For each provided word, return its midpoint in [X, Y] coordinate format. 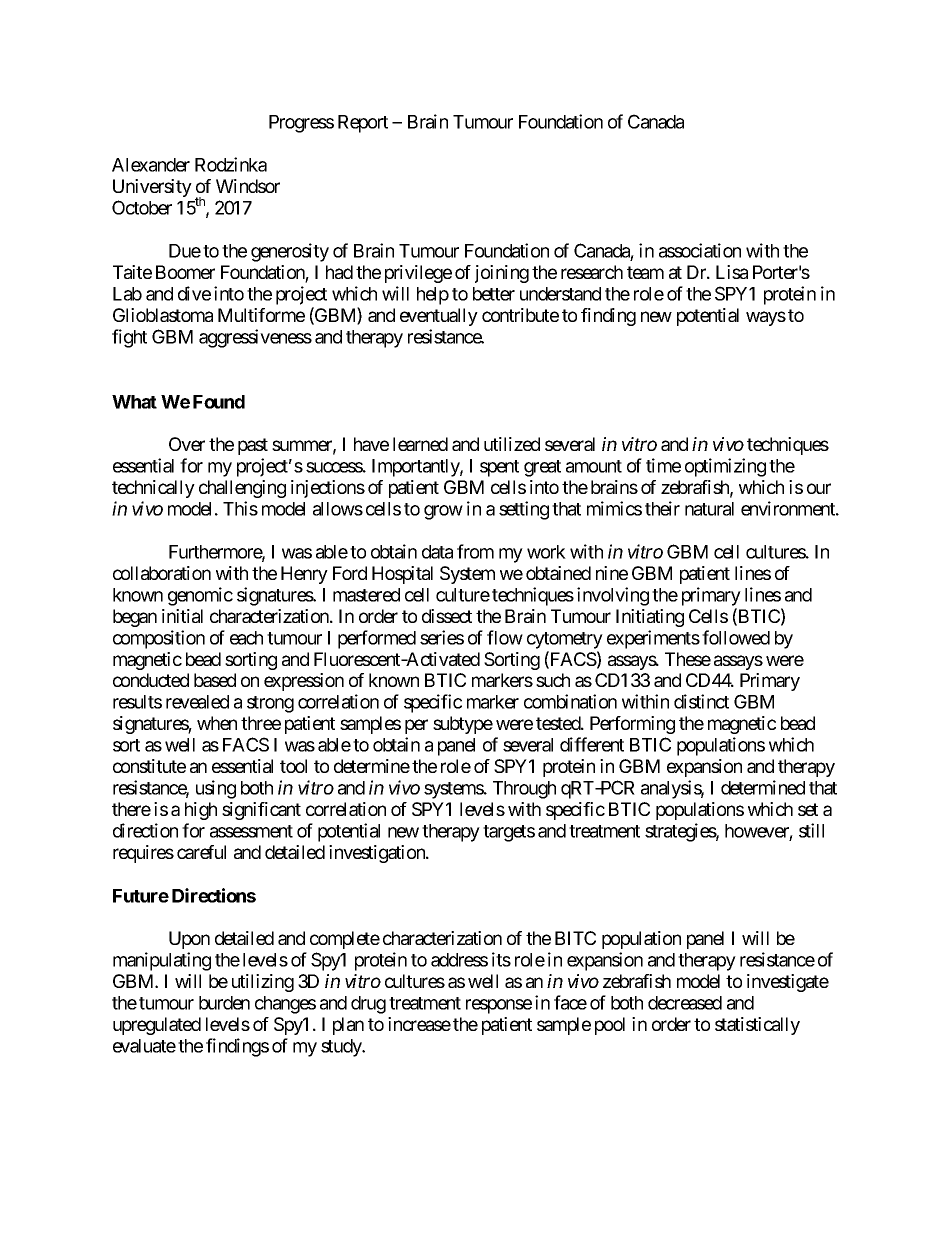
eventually [439, 317]
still [811, 830]
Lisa [732, 272]
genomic [200, 596]
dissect [447, 616]
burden [224, 1003]
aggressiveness [255, 338]
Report [363, 124]
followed [736, 637]
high [201, 811]
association [700, 250]
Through [524, 790]
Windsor [248, 186]
